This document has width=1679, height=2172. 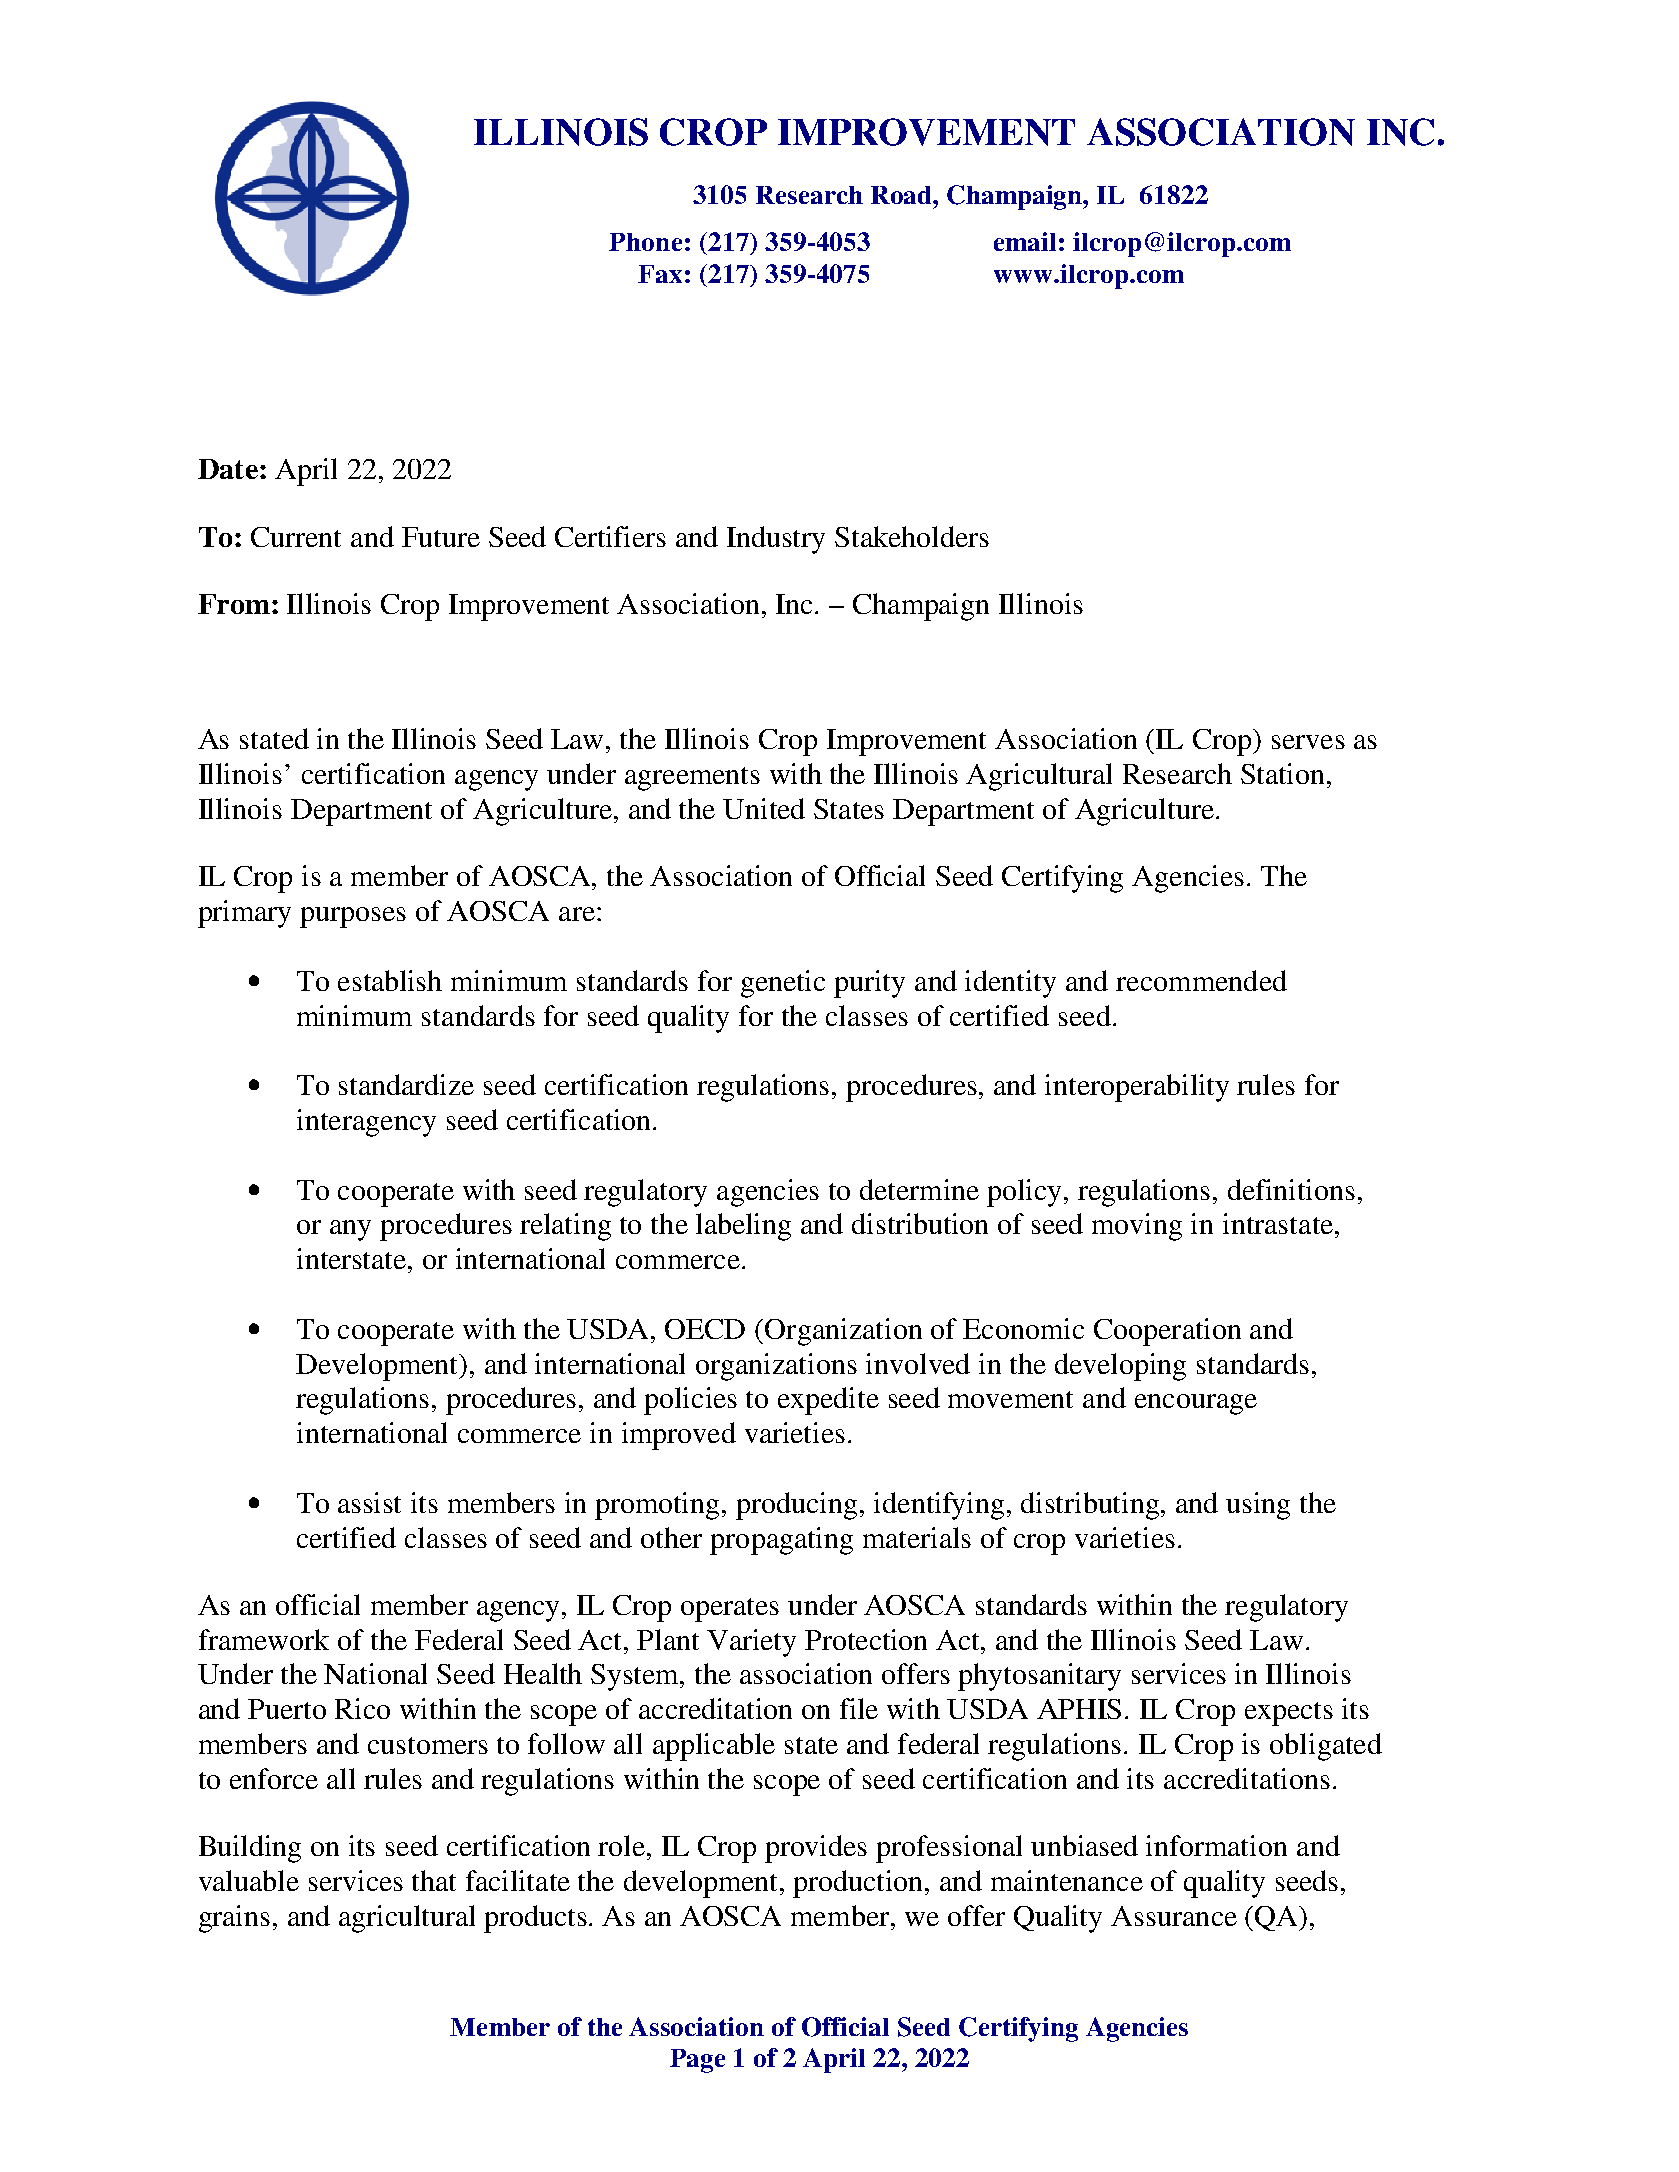 What do you see at coordinates (764, 808) in the document?
I see `United` at bounding box center [764, 808].
